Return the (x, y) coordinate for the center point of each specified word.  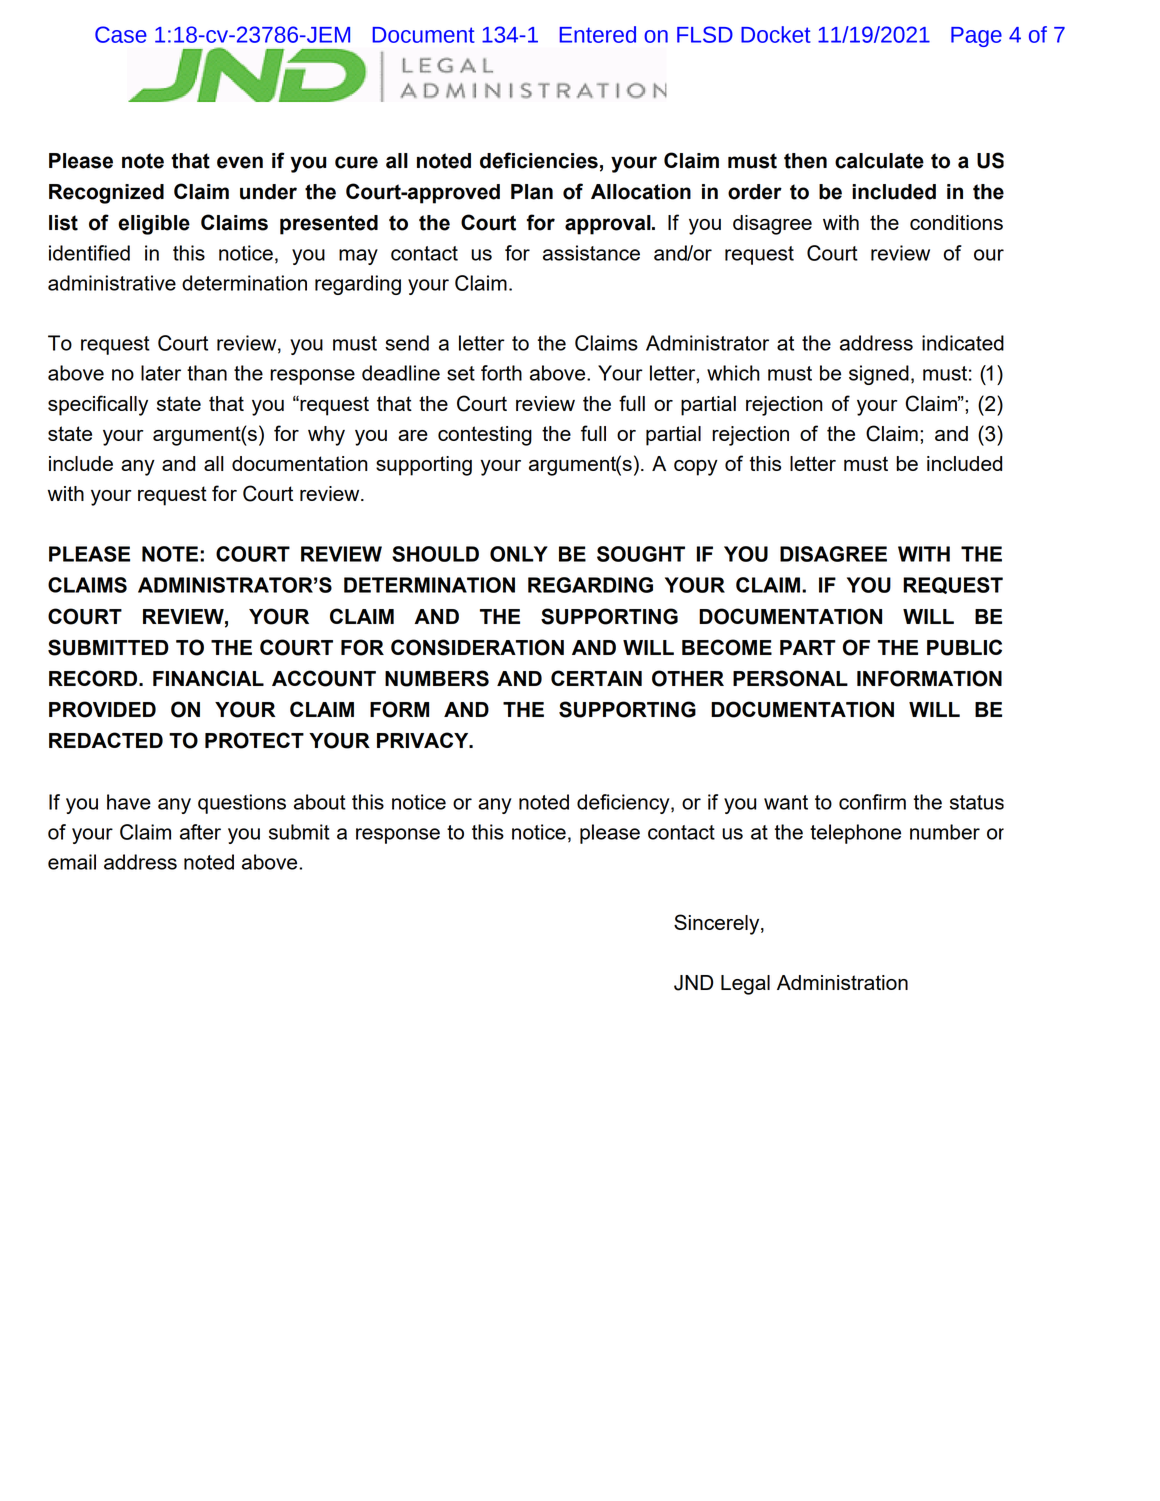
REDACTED (106, 740)
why (326, 436)
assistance (591, 253)
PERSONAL (790, 678)
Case (121, 34)
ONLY (519, 554)
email (72, 862)
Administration (842, 982)
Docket (776, 34)
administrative (112, 283)
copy (696, 468)
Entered (598, 34)
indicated (963, 343)
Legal (745, 985)
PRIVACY (424, 740)
